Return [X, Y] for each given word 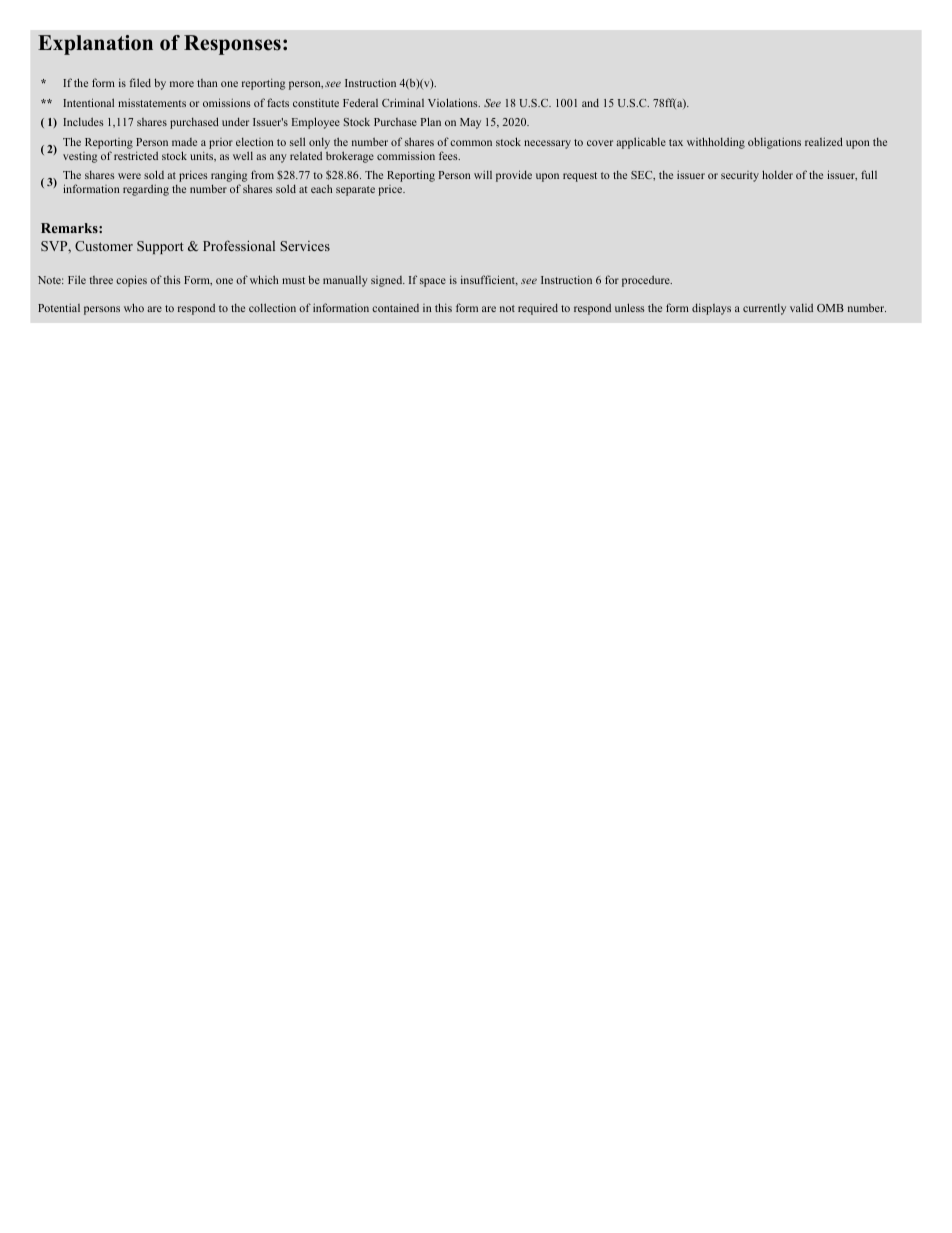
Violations [454, 102]
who [134, 307]
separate [355, 191]
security [740, 176]
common [471, 143]
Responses [232, 45]
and [590, 102]
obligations [774, 143]
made [184, 142]
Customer [104, 246]
